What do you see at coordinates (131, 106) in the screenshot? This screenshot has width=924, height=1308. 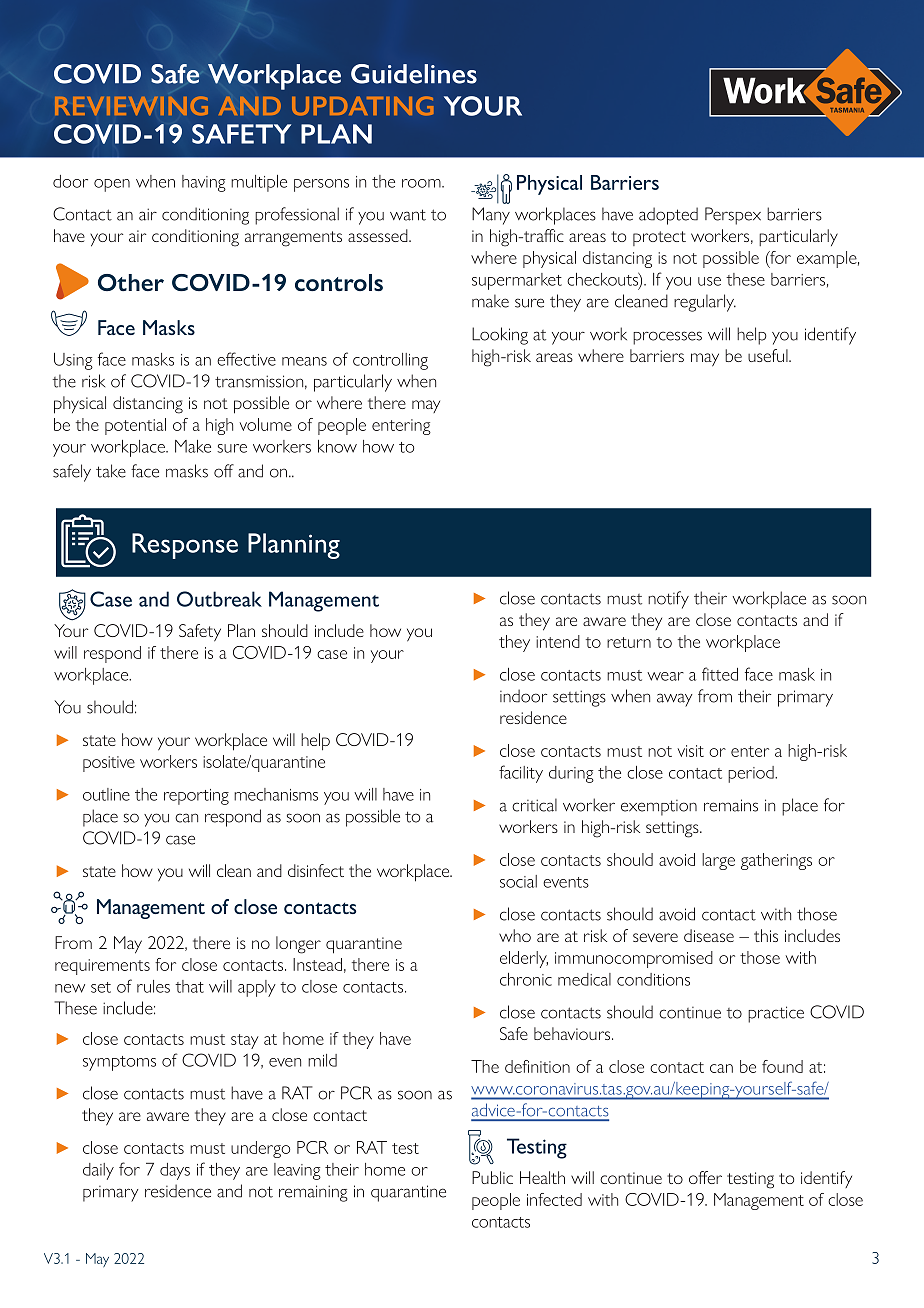 I see `REVIEWING` at bounding box center [131, 106].
